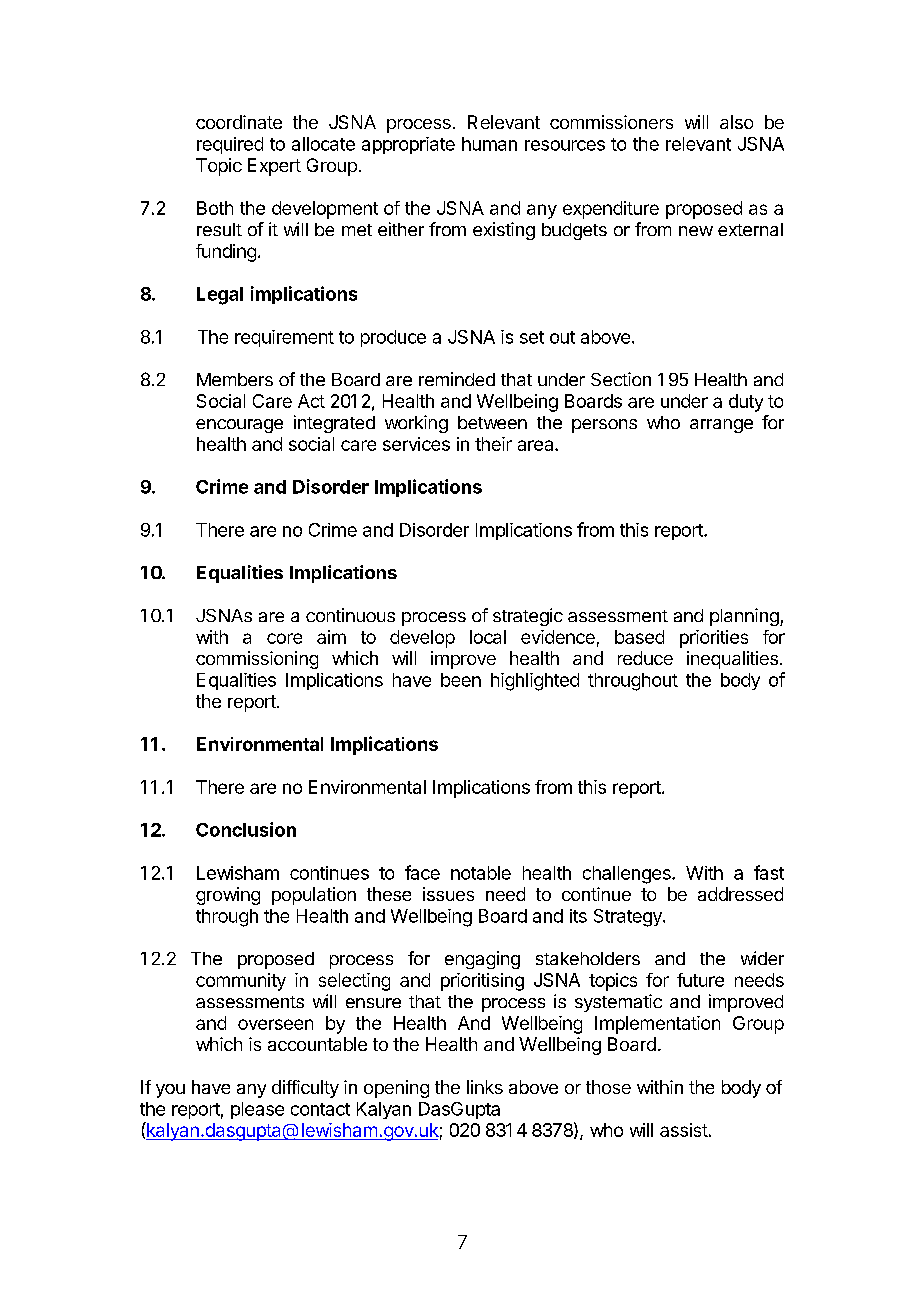 The height and width of the screenshot is (1308, 924). I want to click on links, so click(485, 1087).
